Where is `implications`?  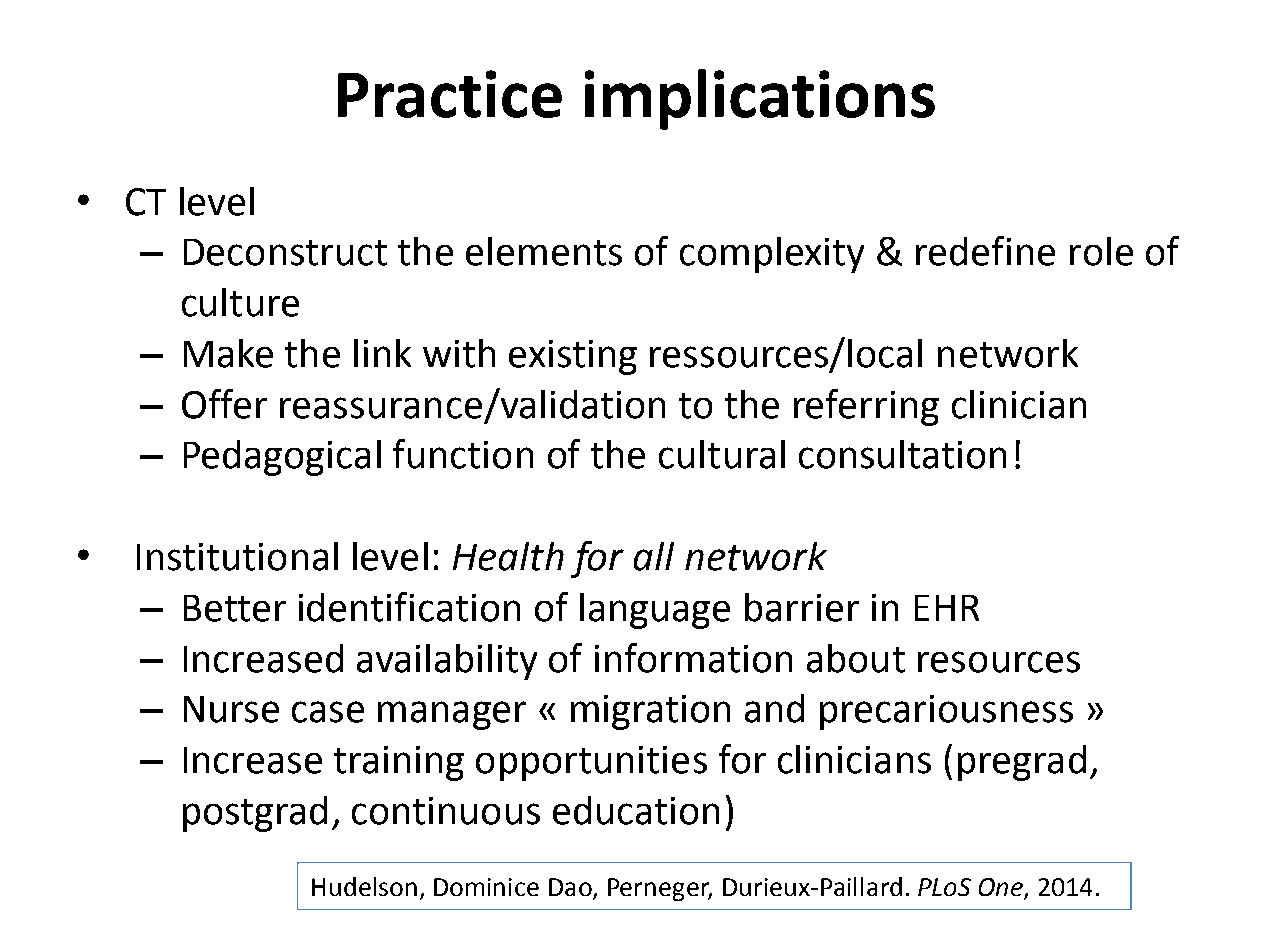
implications is located at coordinates (760, 99).
